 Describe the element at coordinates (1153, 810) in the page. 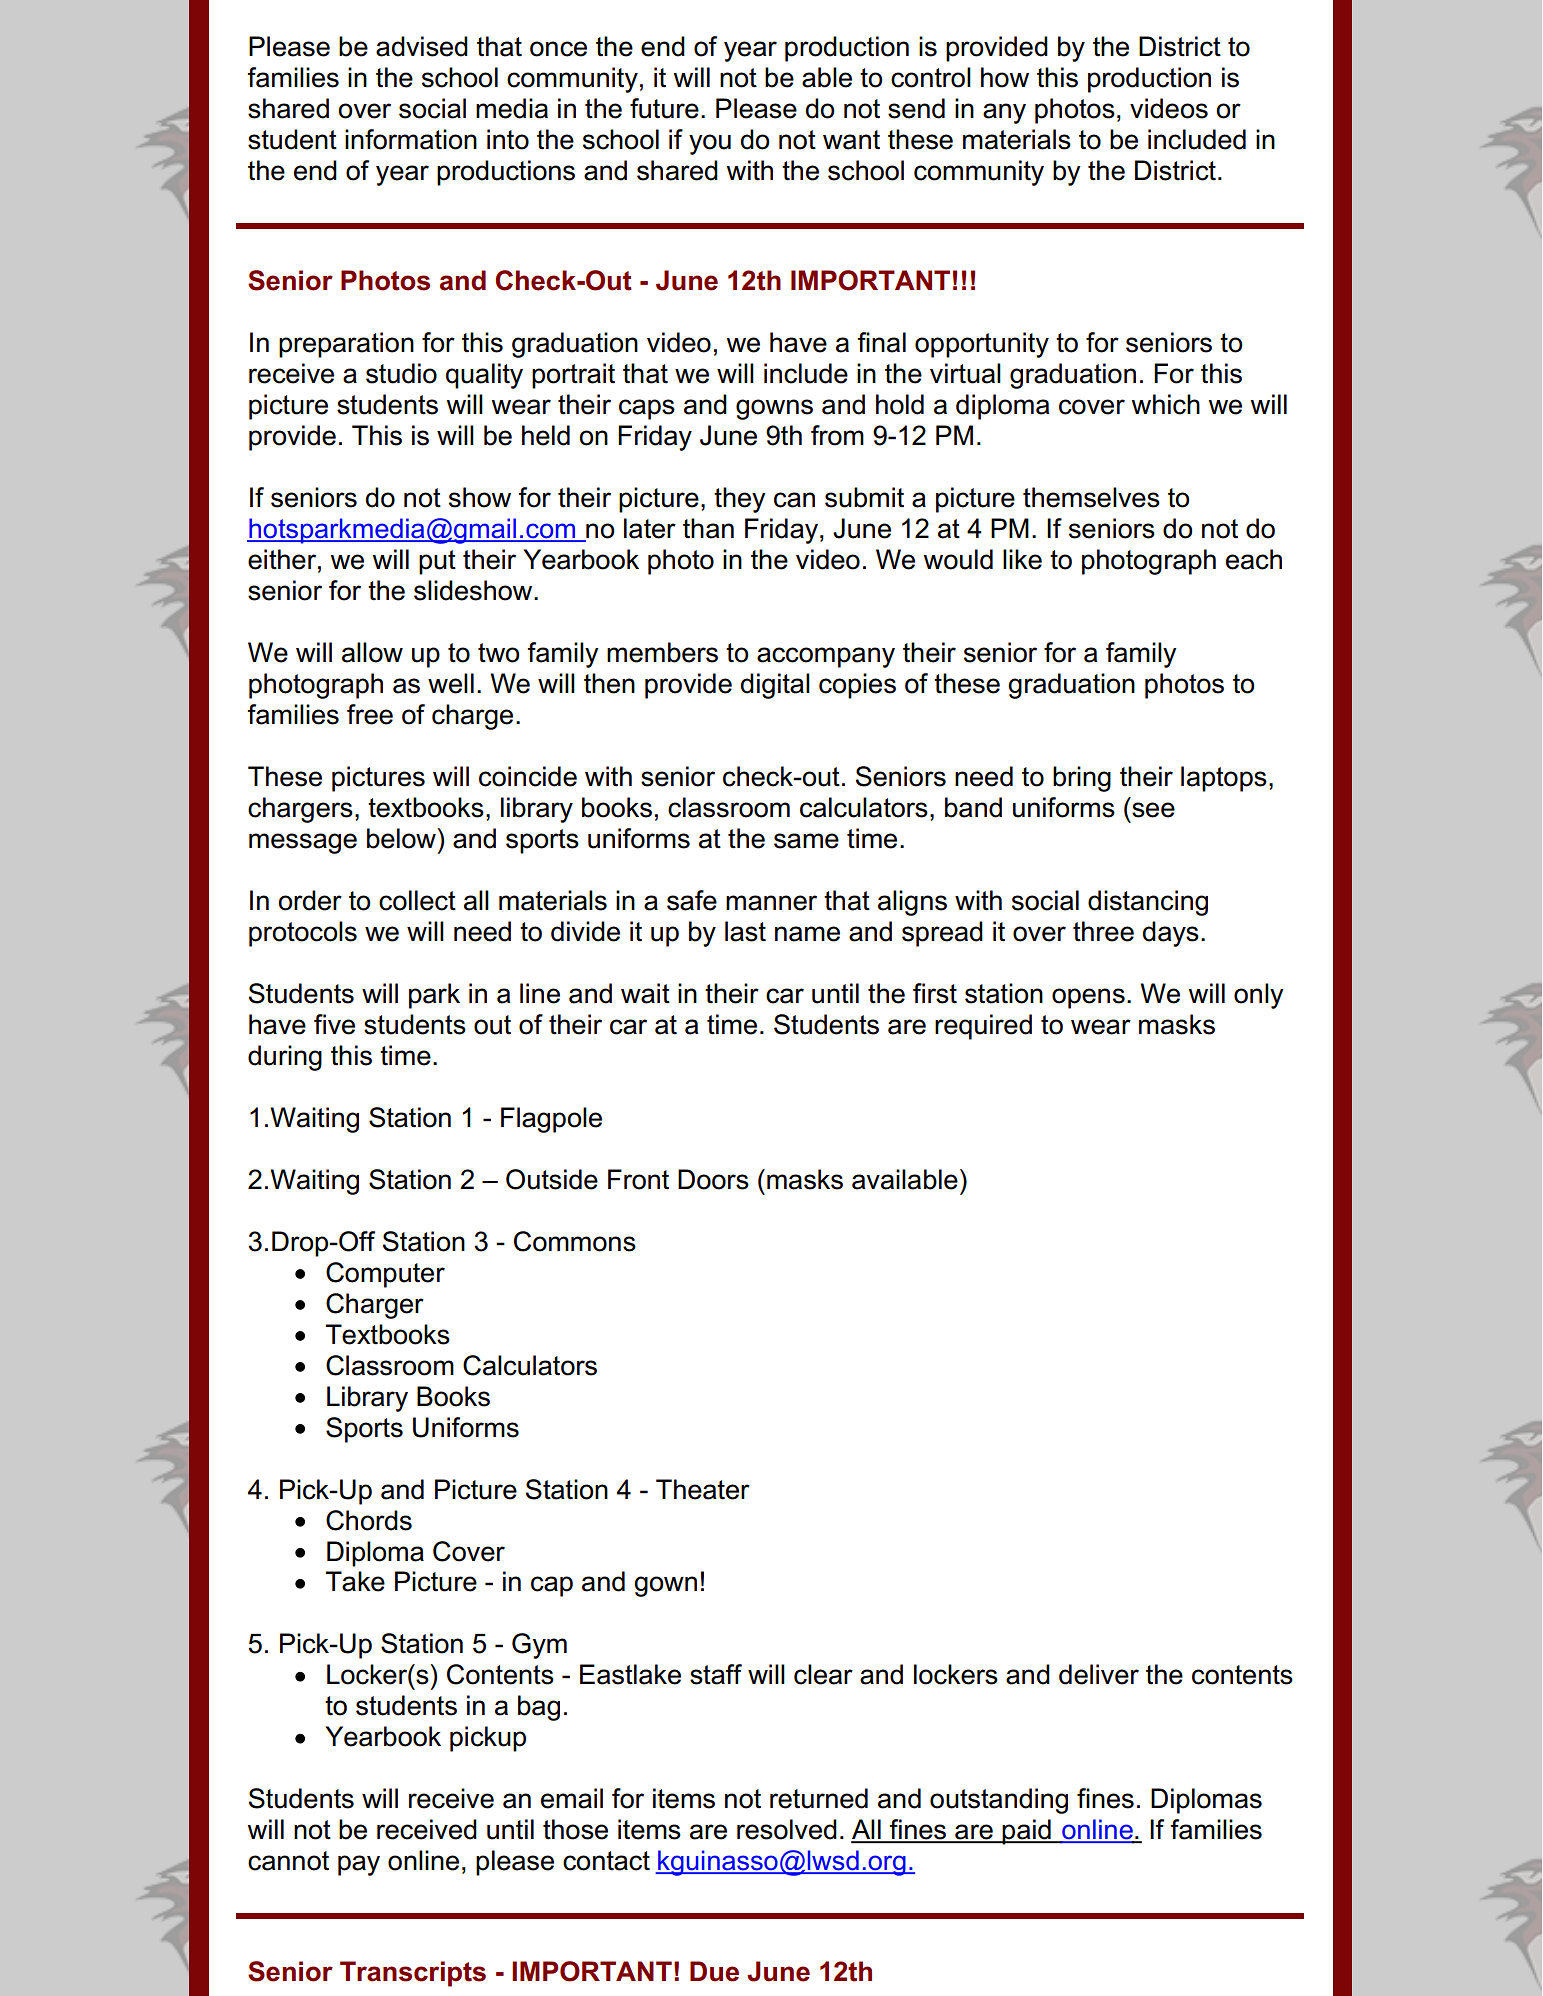

I see `see` at that location.
